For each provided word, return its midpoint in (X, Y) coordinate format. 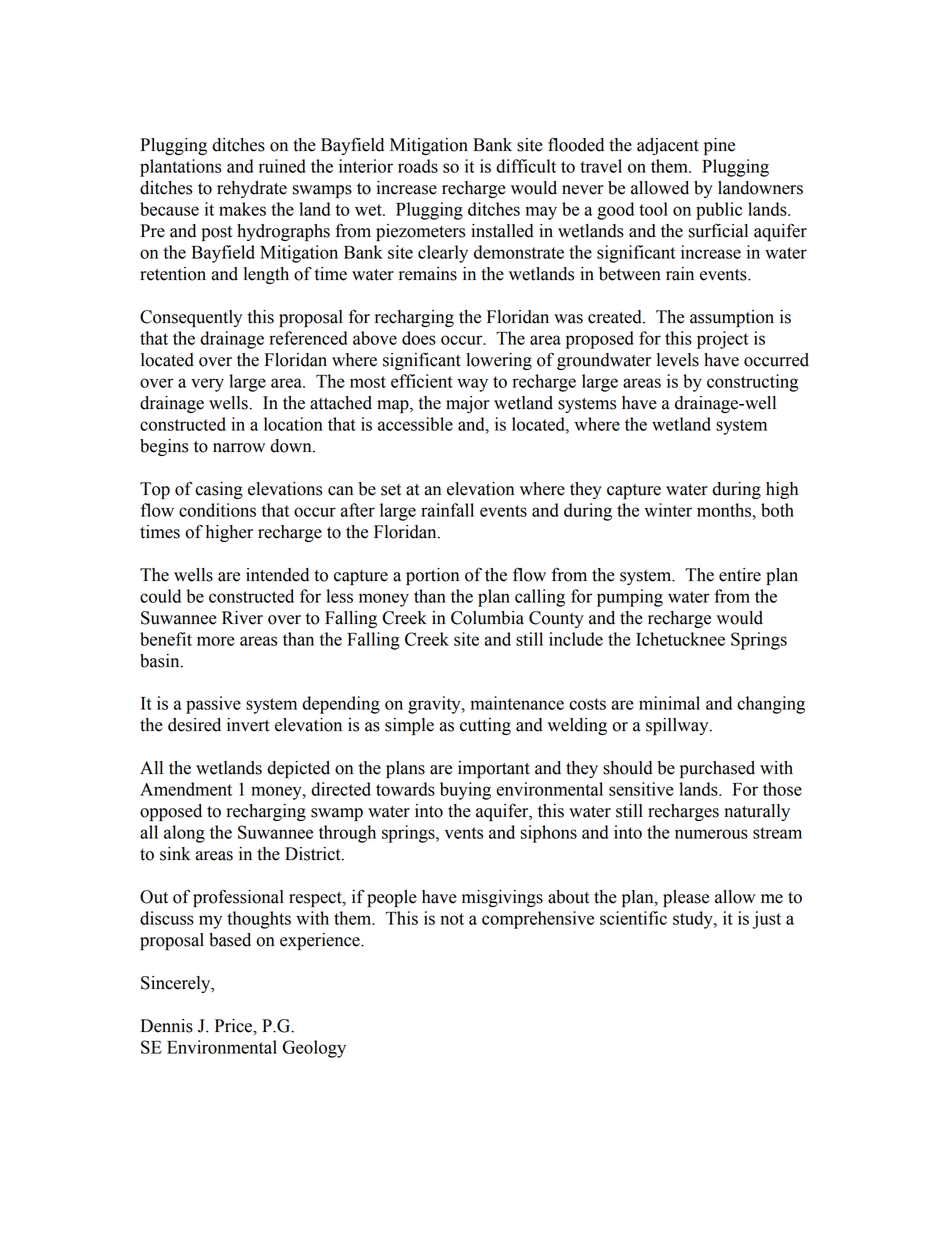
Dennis (166, 1026)
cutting (485, 726)
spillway (678, 726)
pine (719, 146)
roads (418, 166)
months (725, 510)
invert (248, 725)
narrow (239, 448)
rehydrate (252, 189)
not (452, 919)
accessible (415, 424)
